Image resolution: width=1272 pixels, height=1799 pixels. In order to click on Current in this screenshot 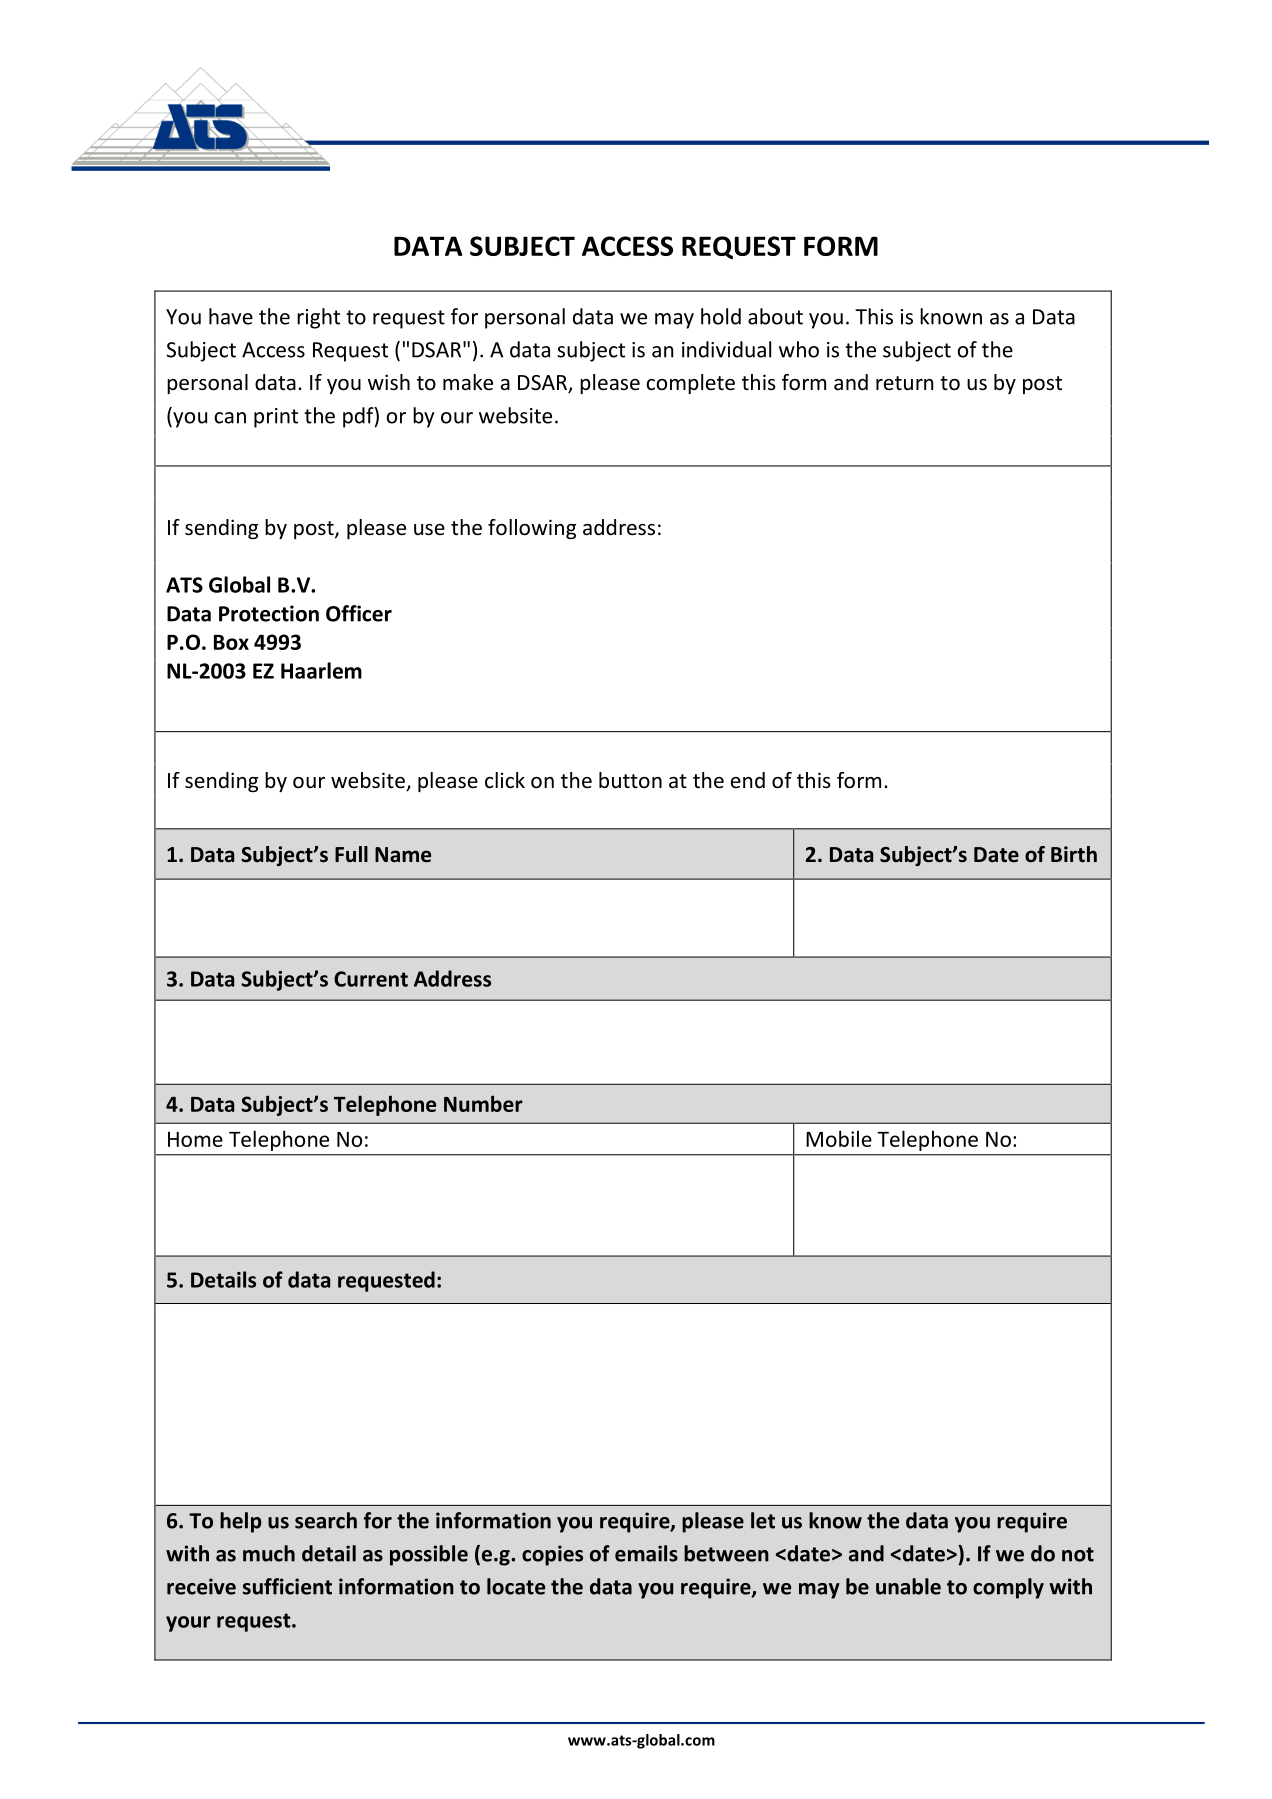, I will do `click(371, 979)`.
